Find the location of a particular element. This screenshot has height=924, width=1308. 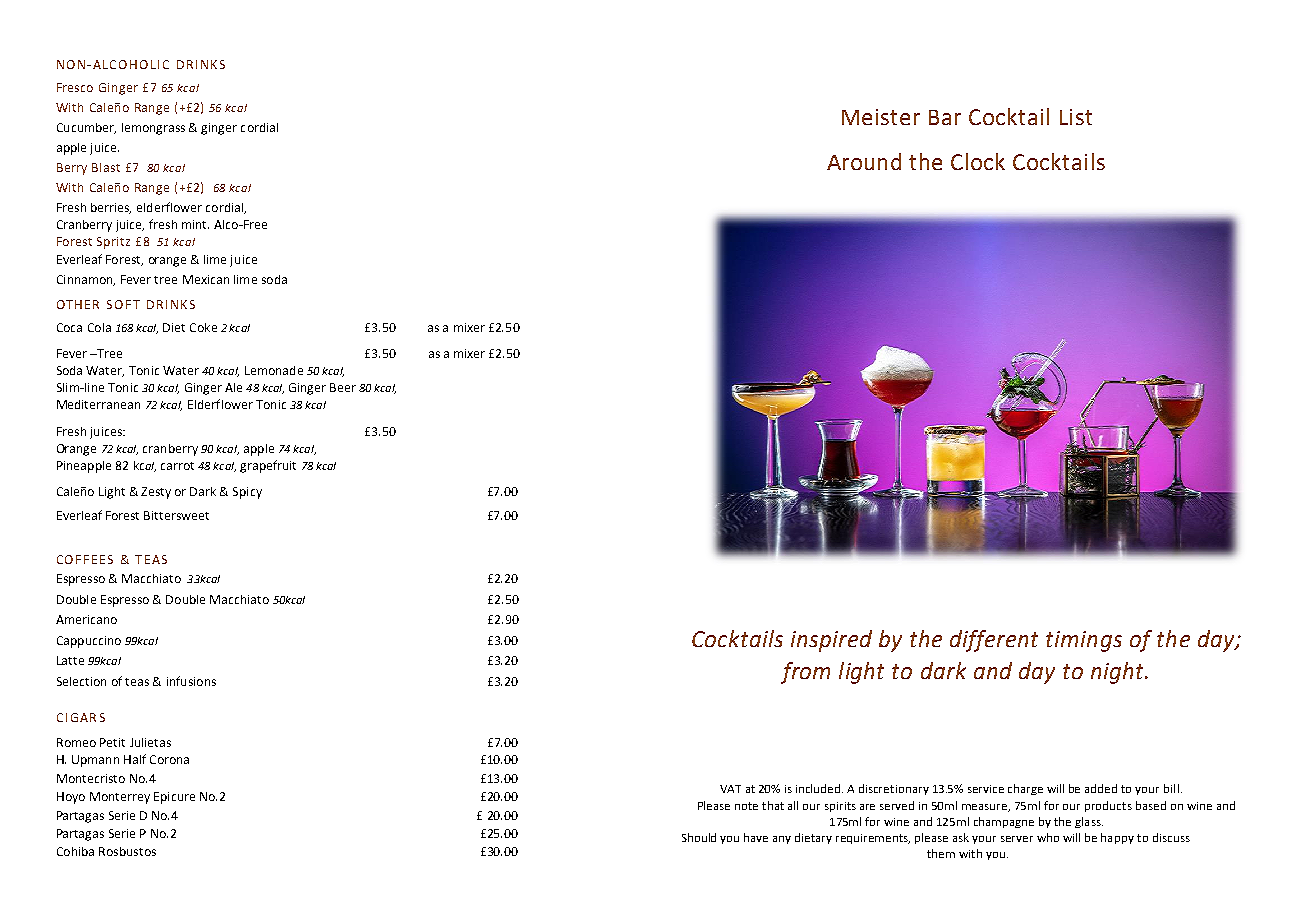

Coke is located at coordinates (203, 327).
